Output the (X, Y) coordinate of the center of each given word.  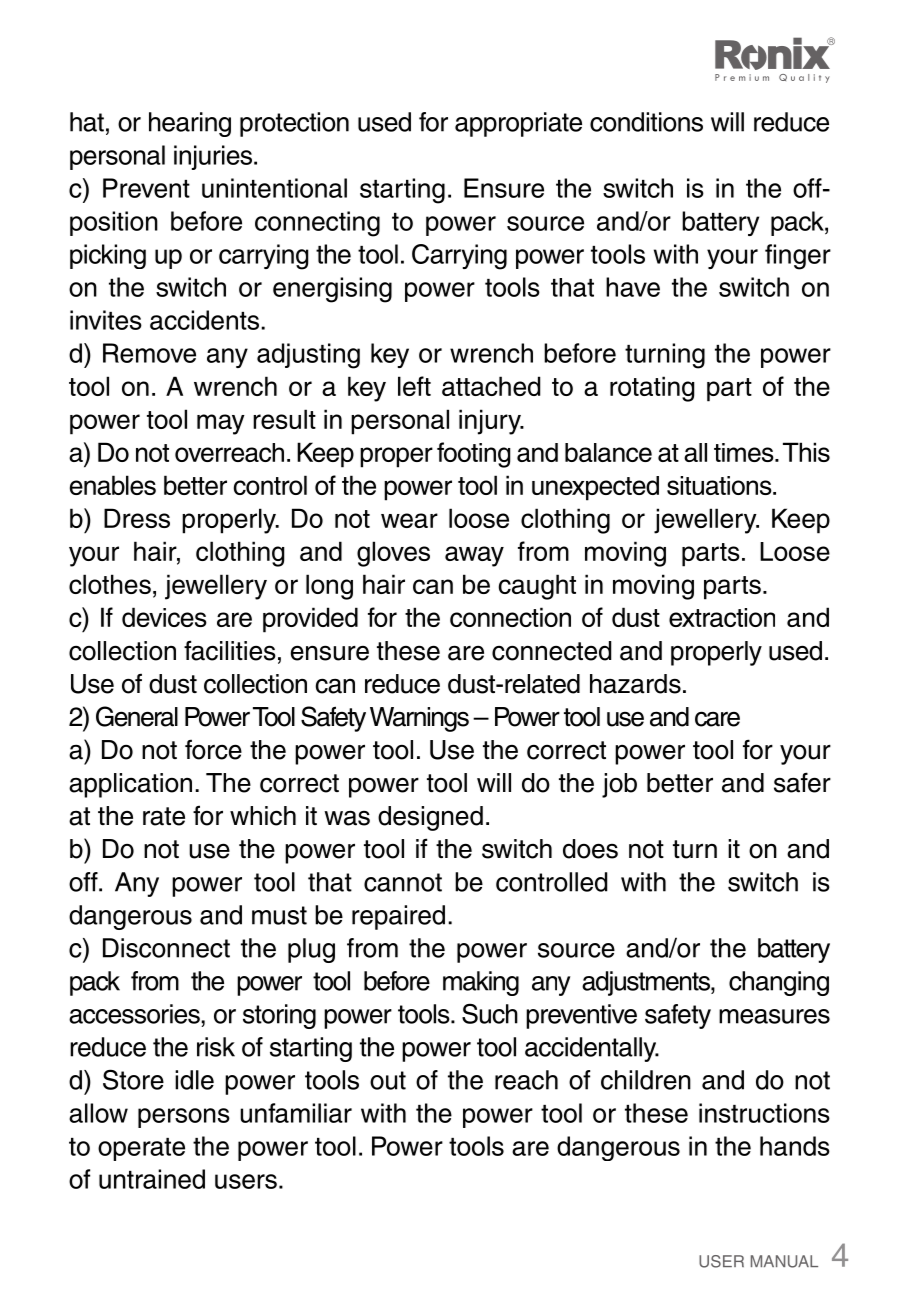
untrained (152, 1179)
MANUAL (784, 1261)
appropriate (518, 124)
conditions (646, 122)
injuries (214, 157)
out (388, 1080)
